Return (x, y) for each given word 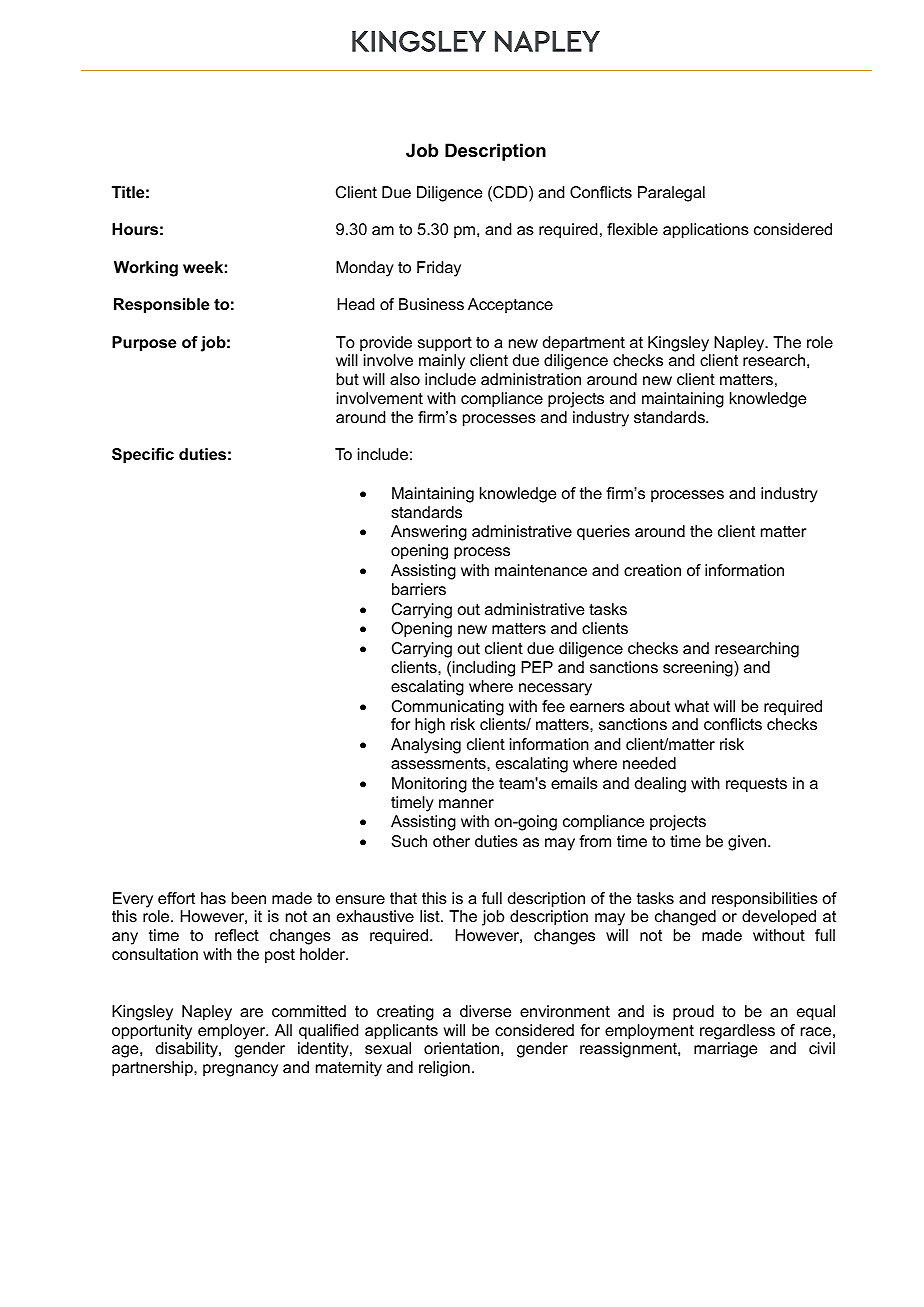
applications (706, 231)
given (748, 843)
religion (444, 1069)
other (451, 841)
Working (146, 269)
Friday (439, 269)
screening (699, 669)
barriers (419, 589)
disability (188, 1050)
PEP (537, 667)
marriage (725, 1050)
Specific (143, 456)
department (584, 344)
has (213, 898)
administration (531, 379)
